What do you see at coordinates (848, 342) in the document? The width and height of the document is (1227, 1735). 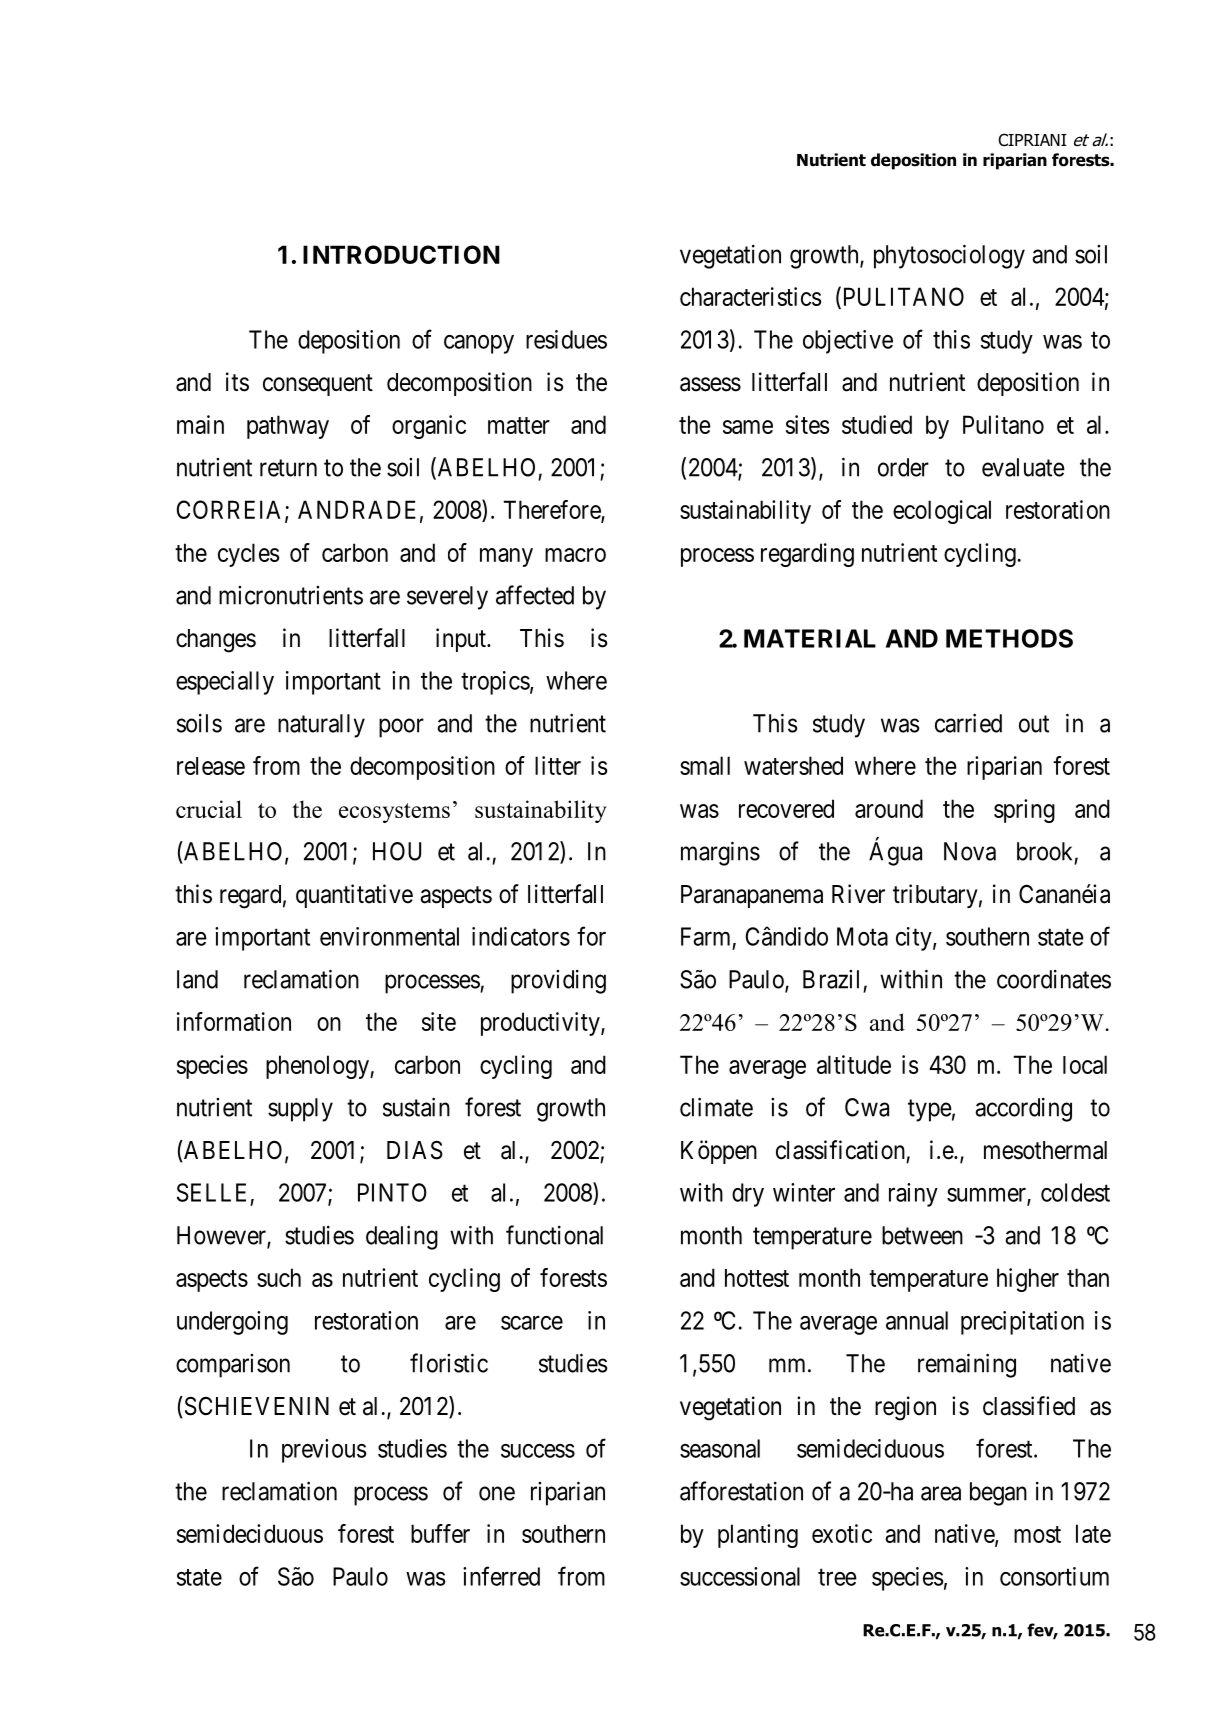 I see `objective` at bounding box center [848, 342].
